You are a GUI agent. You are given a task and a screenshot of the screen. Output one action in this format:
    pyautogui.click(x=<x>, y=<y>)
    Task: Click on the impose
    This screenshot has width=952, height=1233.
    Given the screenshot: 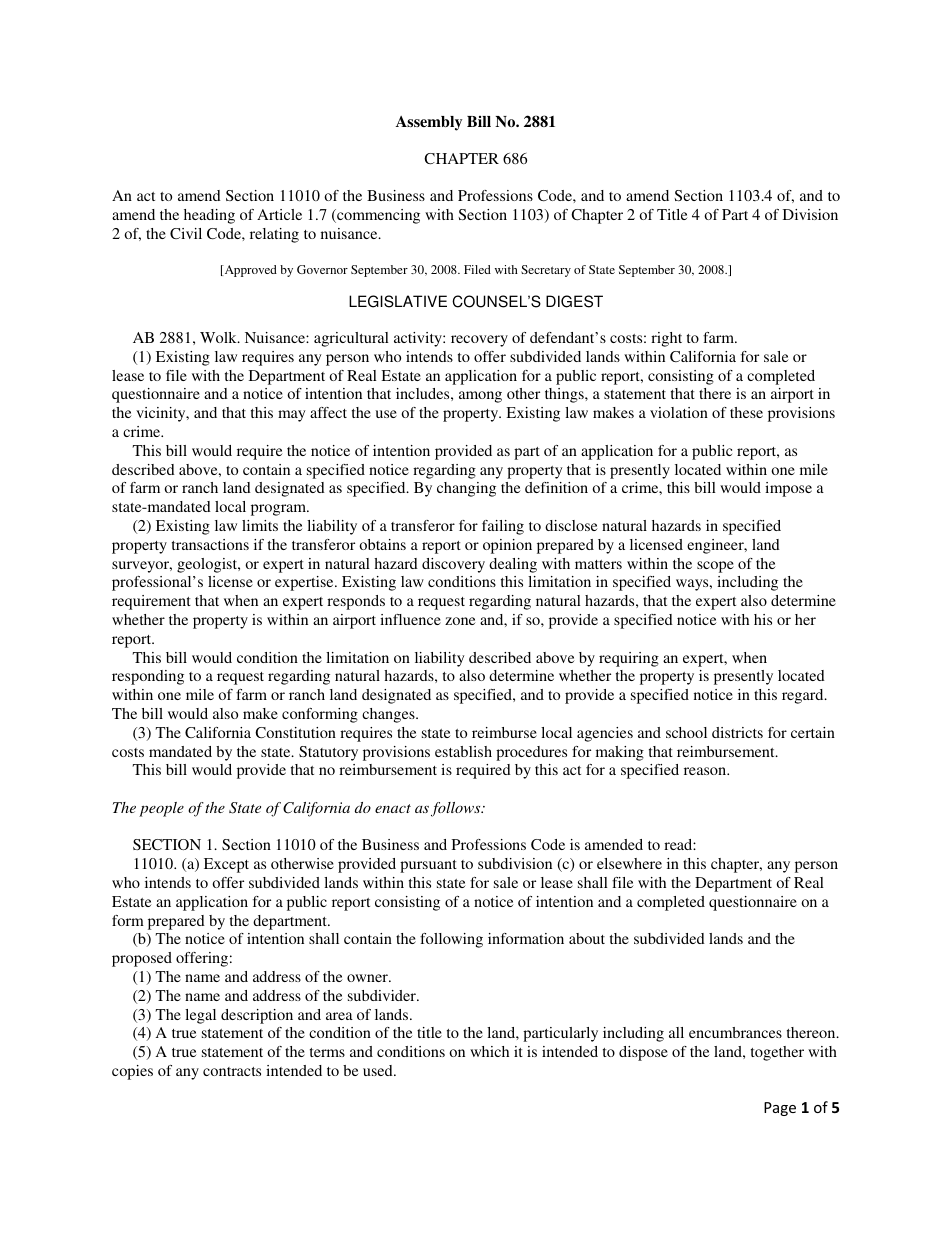 What is the action you would take?
    pyautogui.click(x=788, y=489)
